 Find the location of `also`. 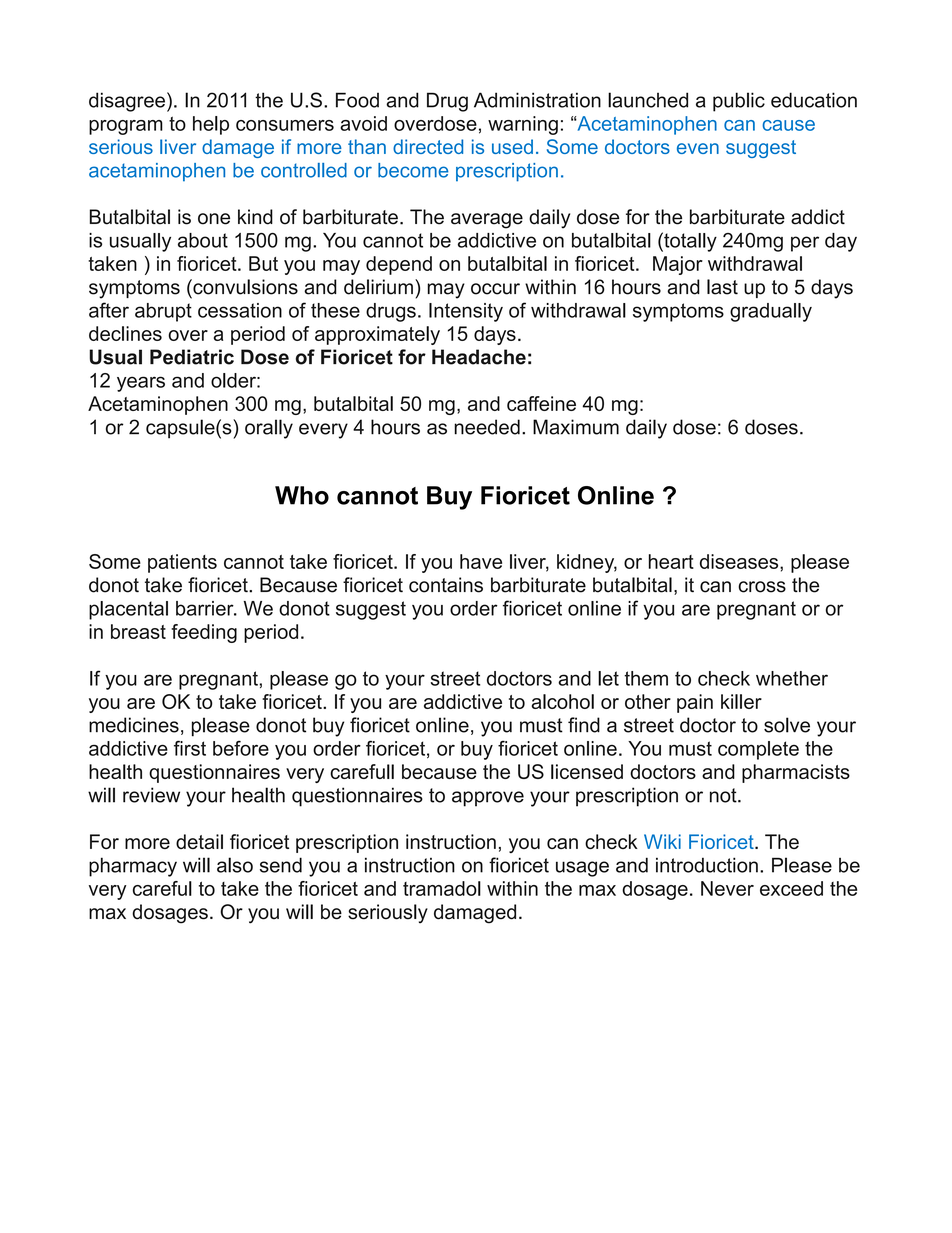

also is located at coordinates (235, 865).
